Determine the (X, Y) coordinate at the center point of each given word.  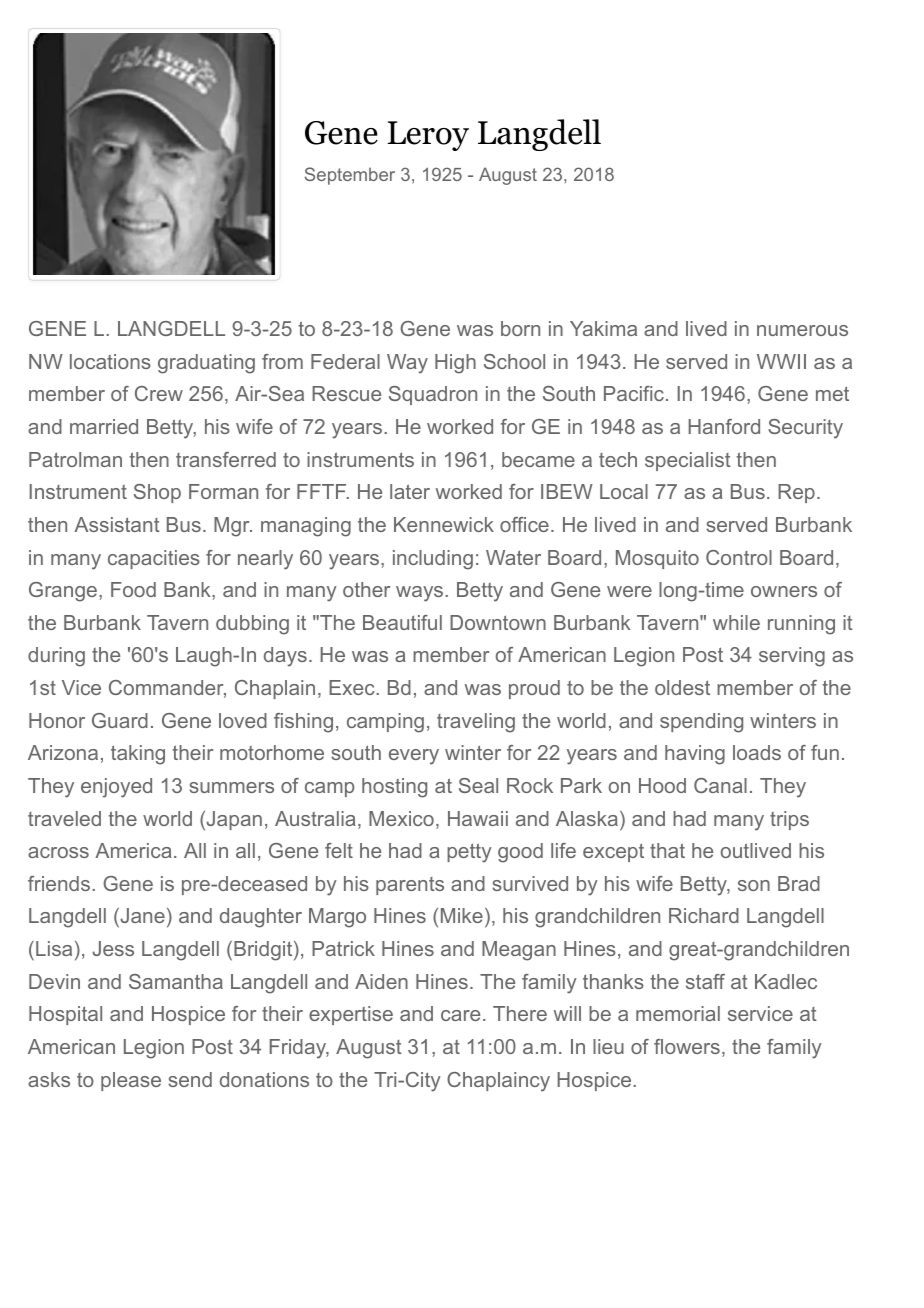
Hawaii (478, 818)
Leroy (428, 136)
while (736, 622)
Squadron (433, 395)
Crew (159, 393)
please (131, 1081)
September (350, 176)
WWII (781, 361)
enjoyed (116, 788)
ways (419, 594)
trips (789, 820)
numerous (802, 330)
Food (133, 589)
